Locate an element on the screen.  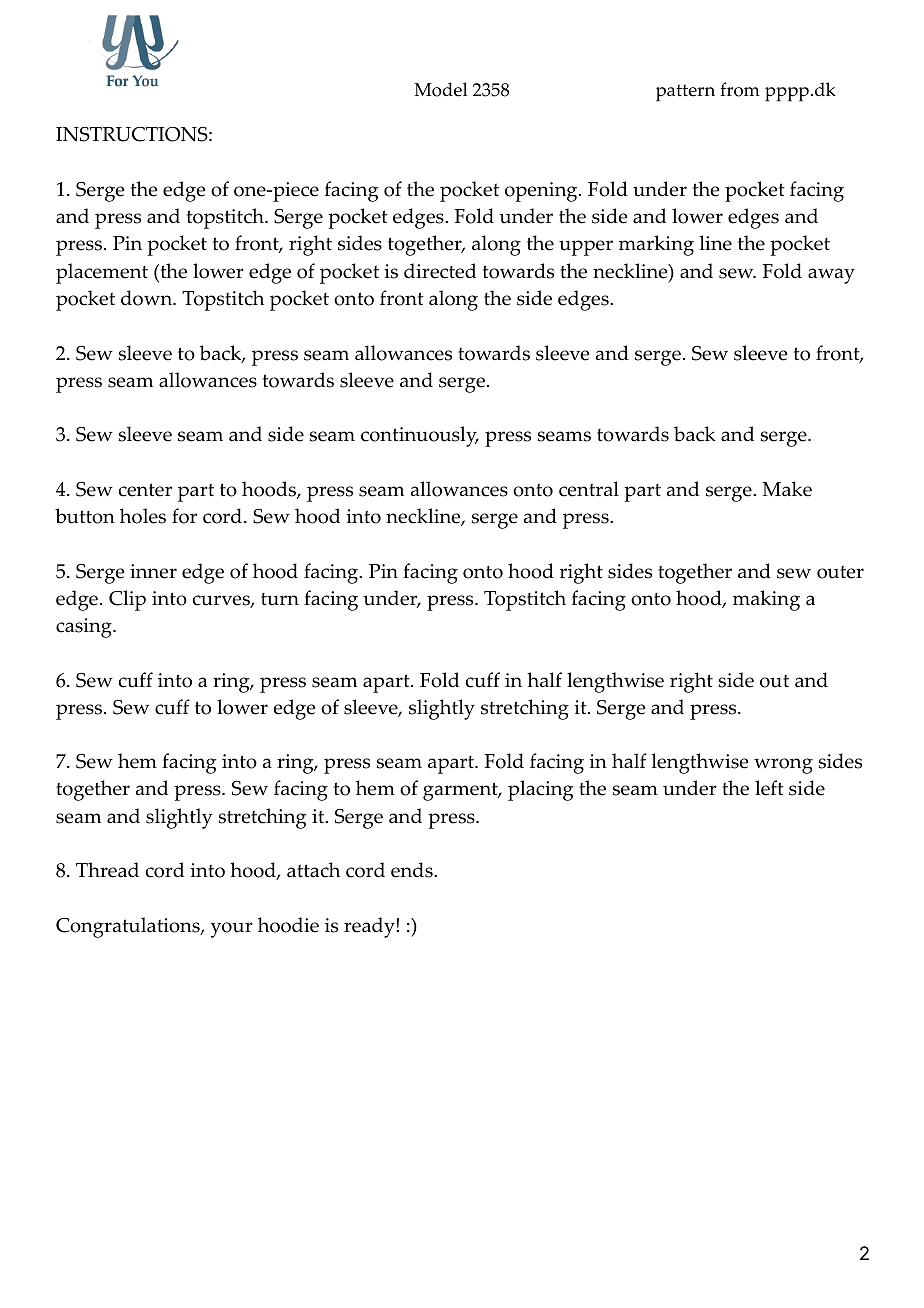
Model is located at coordinates (441, 89).
